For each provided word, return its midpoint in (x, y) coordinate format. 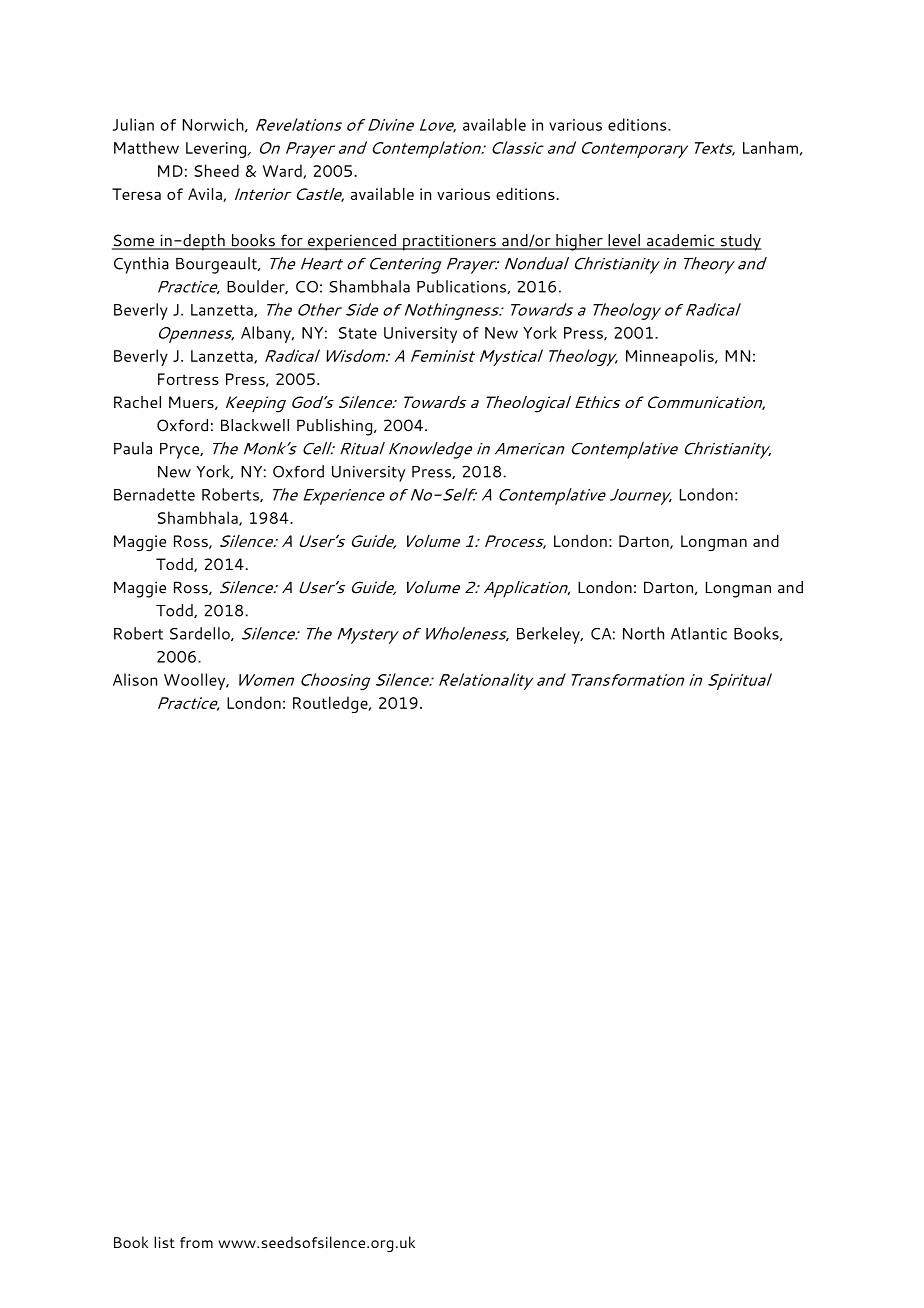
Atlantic (699, 633)
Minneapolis (671, 357)
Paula (133, 448)
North (643, 633)
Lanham (770, 147)
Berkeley (549, 635)
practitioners (449, 242)
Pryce (181, 451)
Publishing (336, 427)
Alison (135, 679)
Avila (206, 194)
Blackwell (255, 425)
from (196, 1242)
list (164, 1242)
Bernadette (154, 494)
